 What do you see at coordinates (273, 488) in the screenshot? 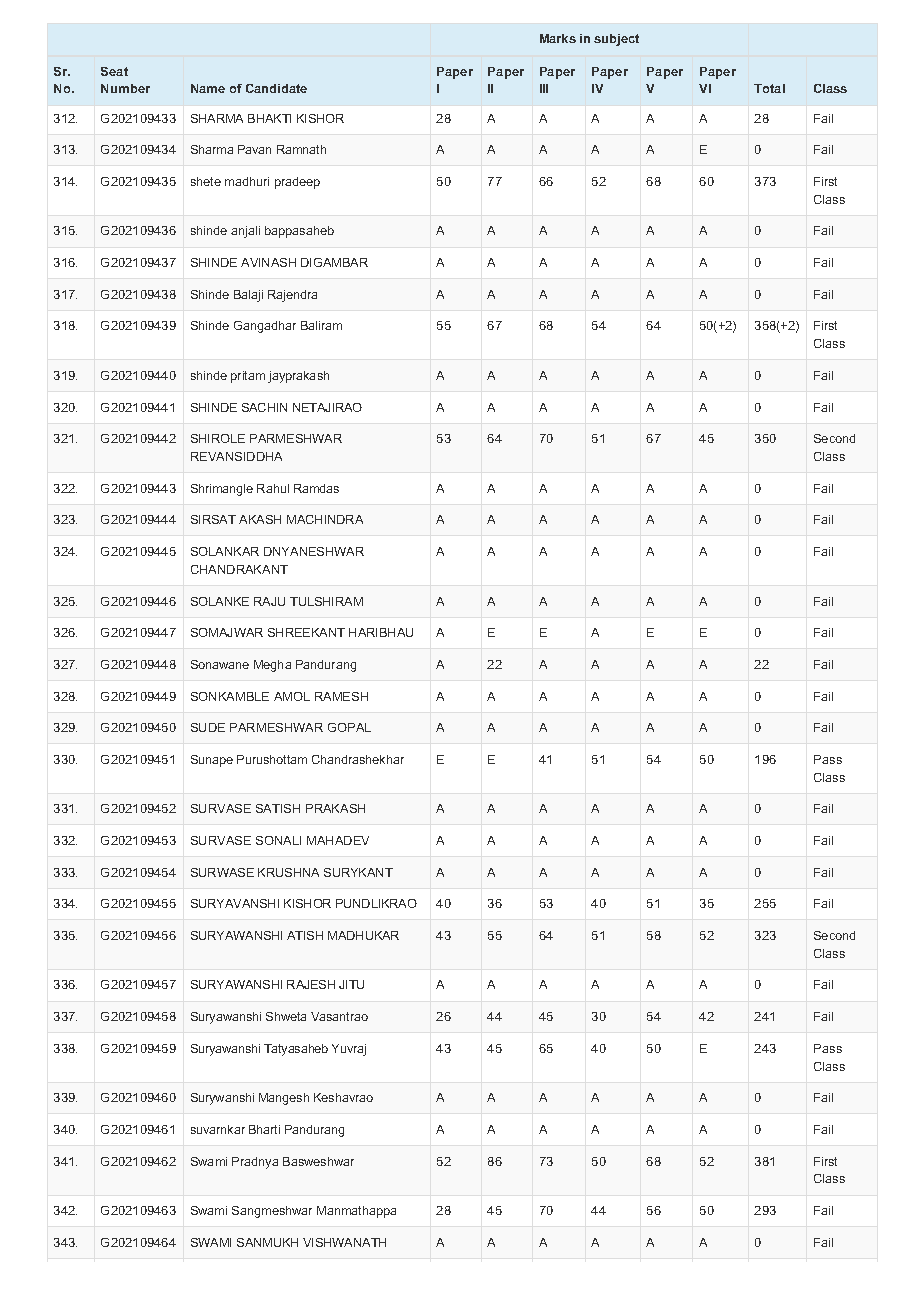
I see `Rahul` at bounding box center [273, 488].
